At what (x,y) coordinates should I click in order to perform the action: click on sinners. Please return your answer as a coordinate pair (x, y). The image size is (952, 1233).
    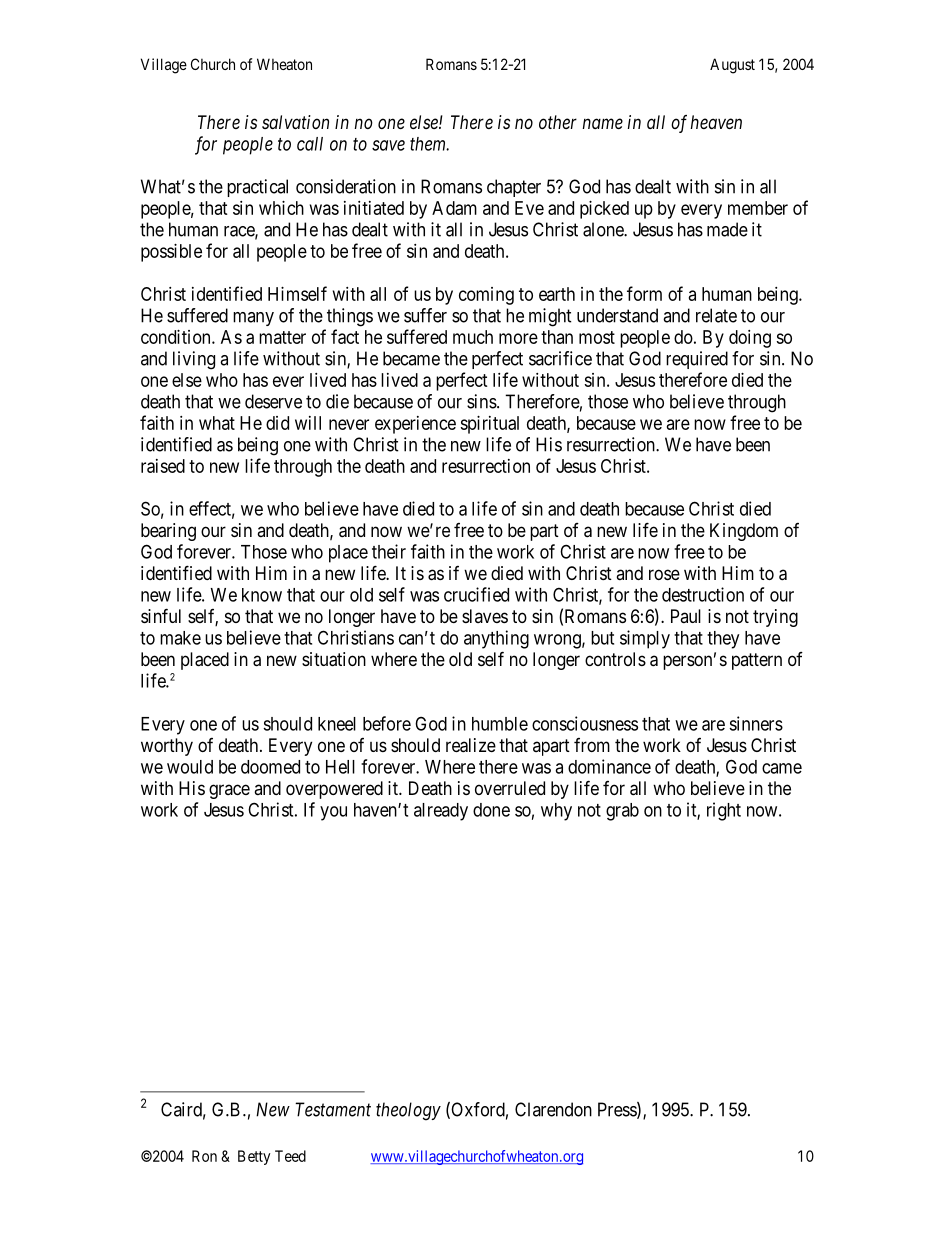
    Looking at the image, I should click on (756, 723).
